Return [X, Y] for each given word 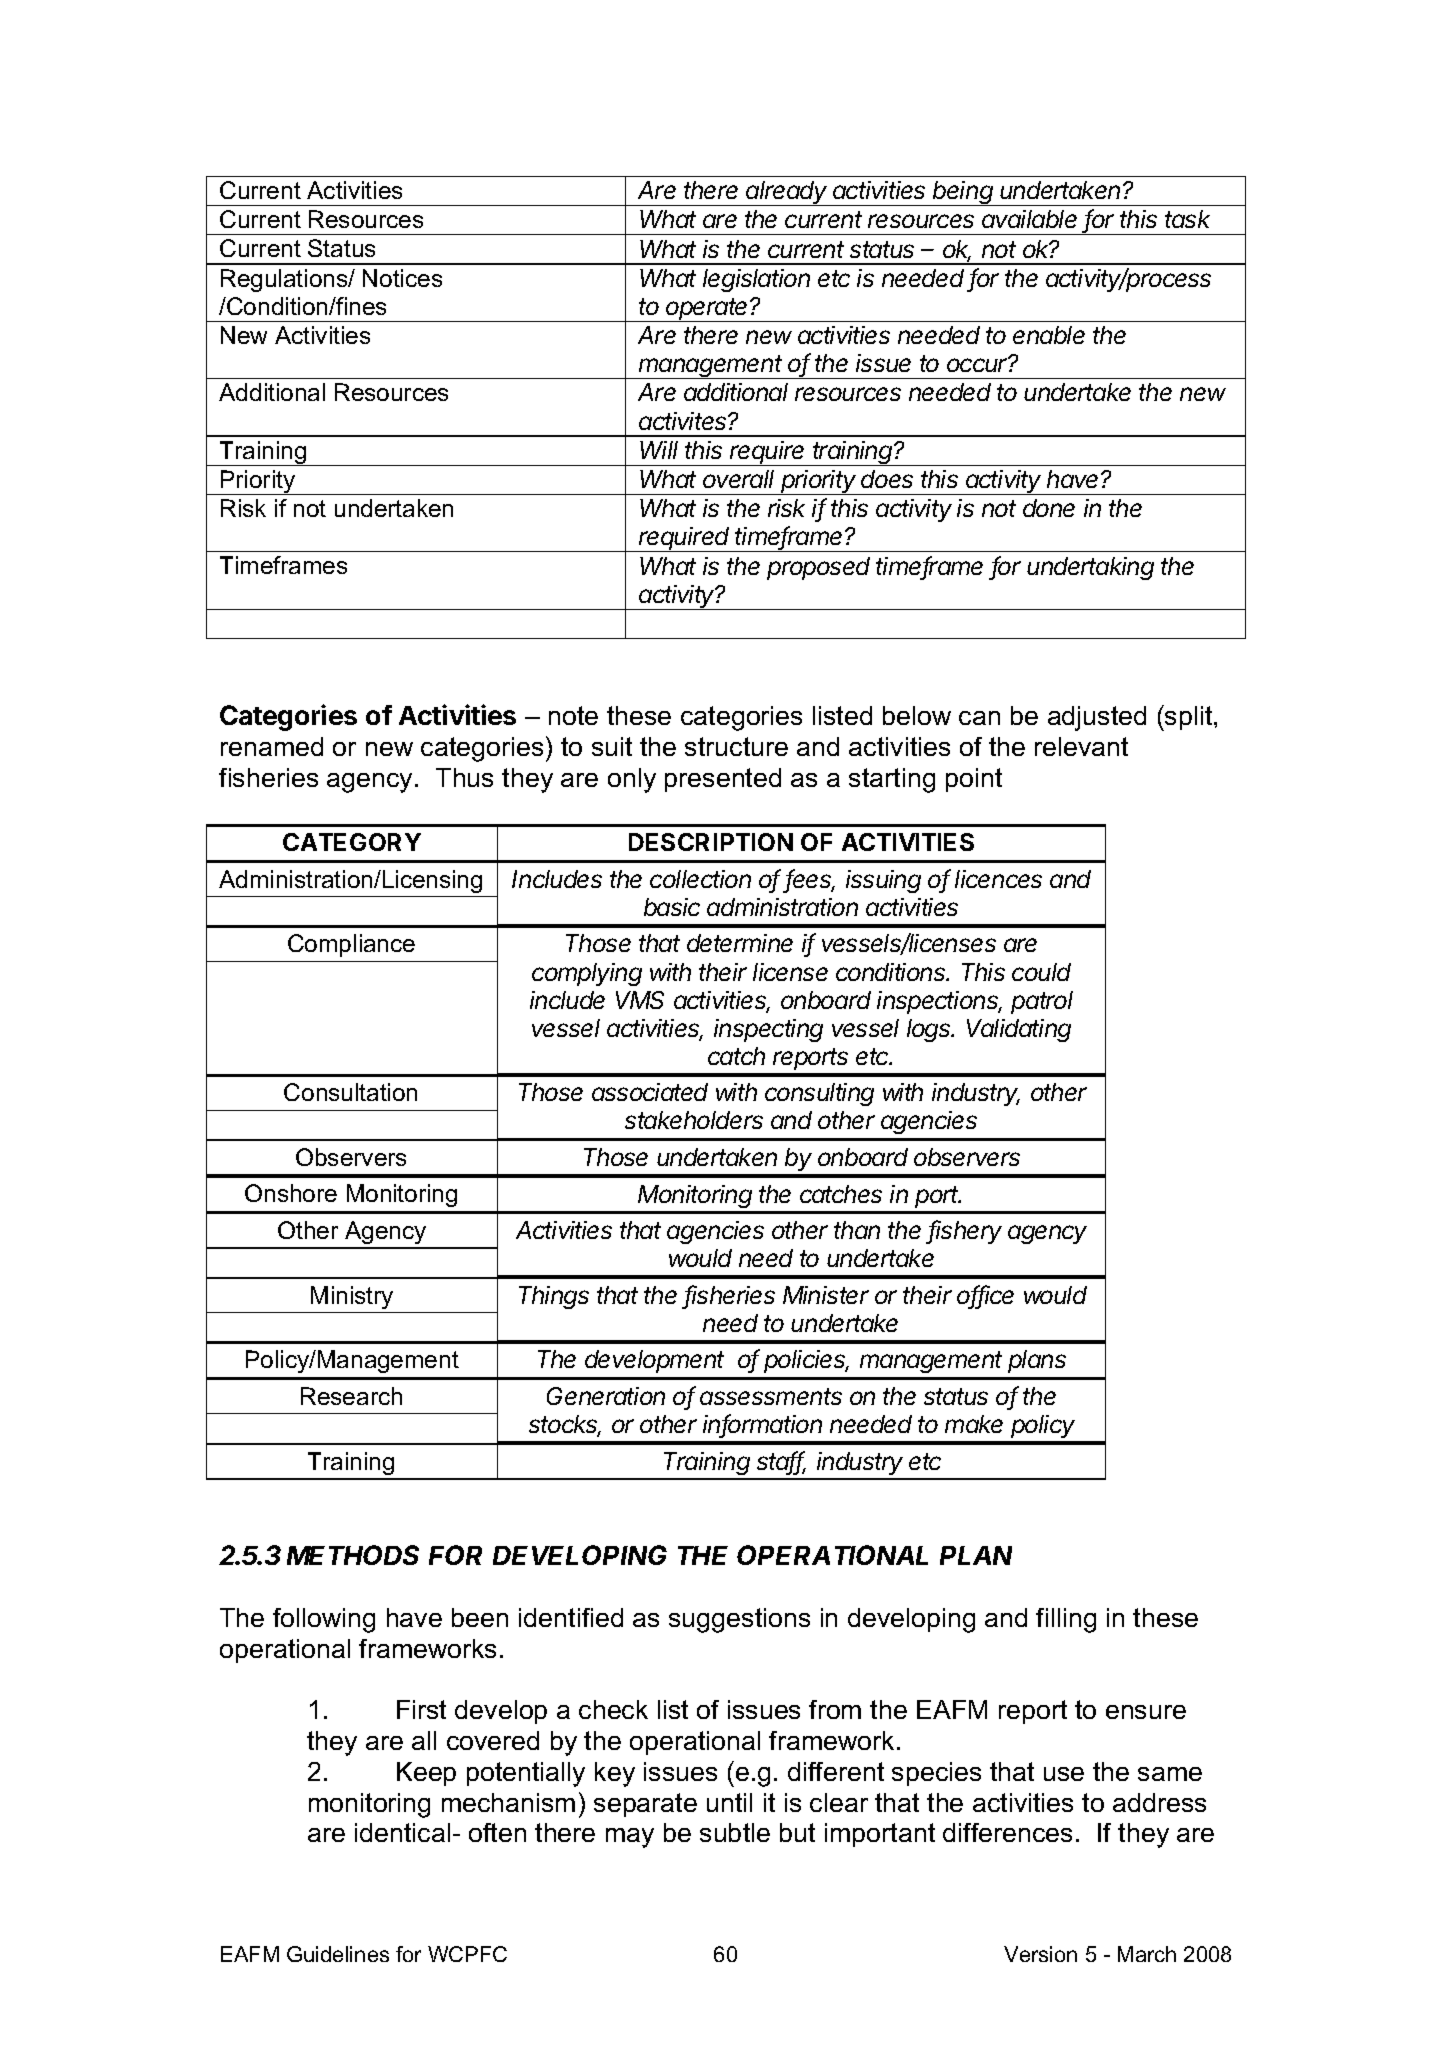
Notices [402, 278]
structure [736, 746]
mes [325, 567]
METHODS [353, 1555]
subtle [735, 1832]
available [1029, 219]
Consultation [350, 1092]
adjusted [1097, 718]
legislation [756, 280]
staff [781, 1462]
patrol [1042, 1002]
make [974, 1424]
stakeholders [694, 1120]
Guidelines [338, 1954]
